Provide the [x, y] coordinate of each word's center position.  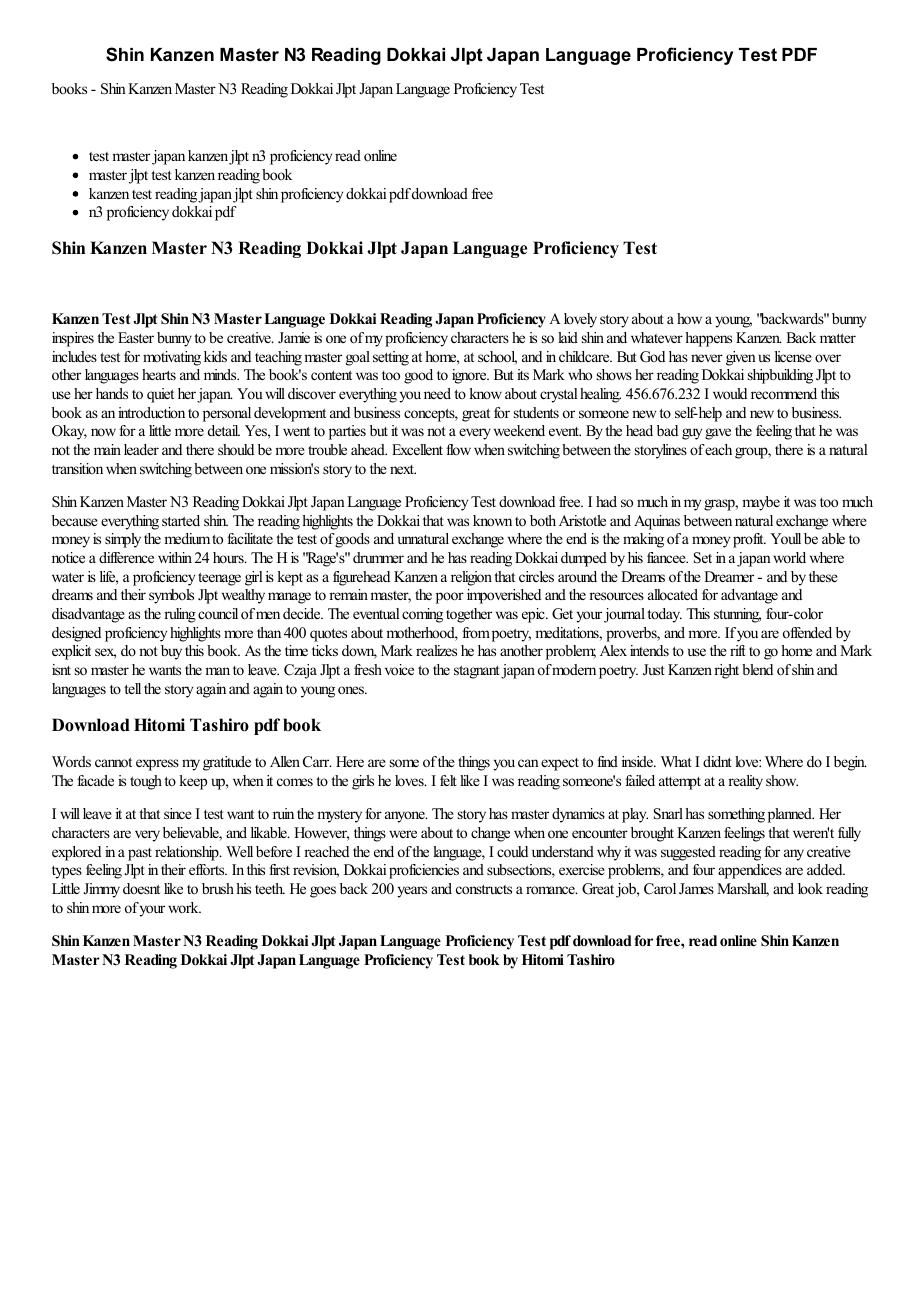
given [741, 358]
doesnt [141, 888]
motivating [172, 358]
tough [146, 782]
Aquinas [657, 522]
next [403, 469]
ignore [470, 376]
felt [448, 780]
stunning [737, 615]
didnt [717, 761]
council [218, 613]
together [469, 615]
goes [323, 892]
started [181, 520]
